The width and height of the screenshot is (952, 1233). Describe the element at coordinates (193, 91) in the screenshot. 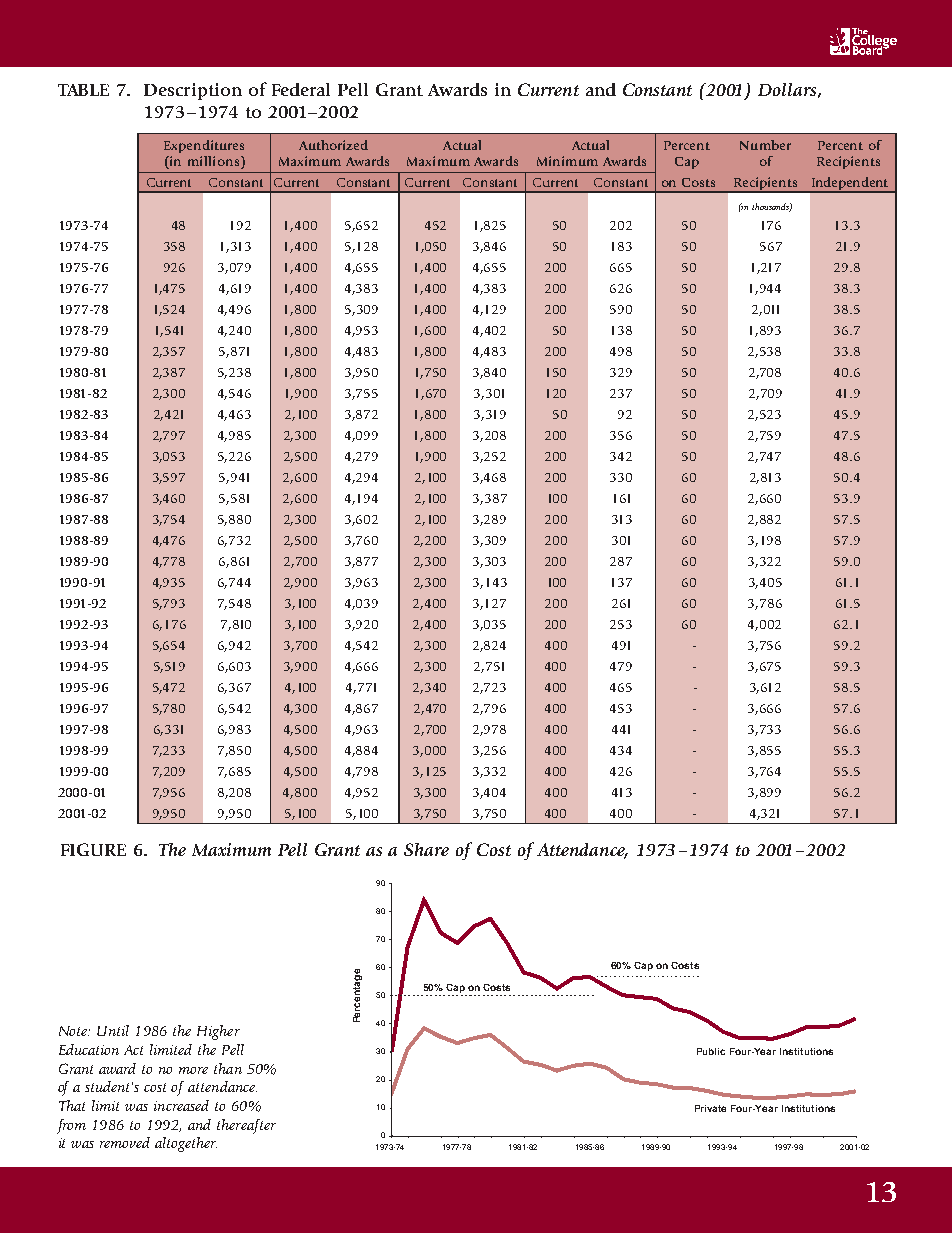

I see `Description` at that location.
